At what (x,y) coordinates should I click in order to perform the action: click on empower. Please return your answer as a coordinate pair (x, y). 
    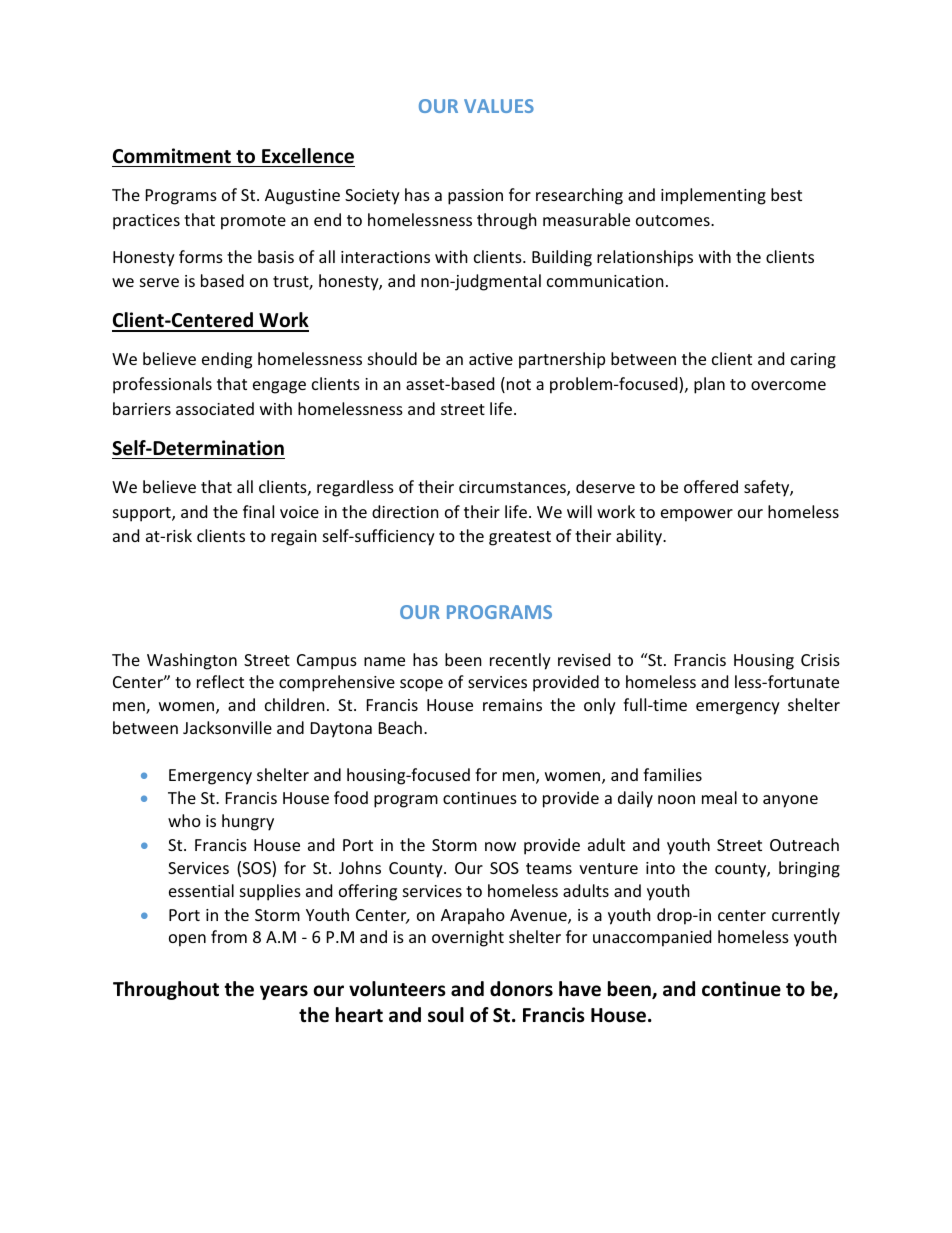
    Looking at the image, I should click on (697, 515).
